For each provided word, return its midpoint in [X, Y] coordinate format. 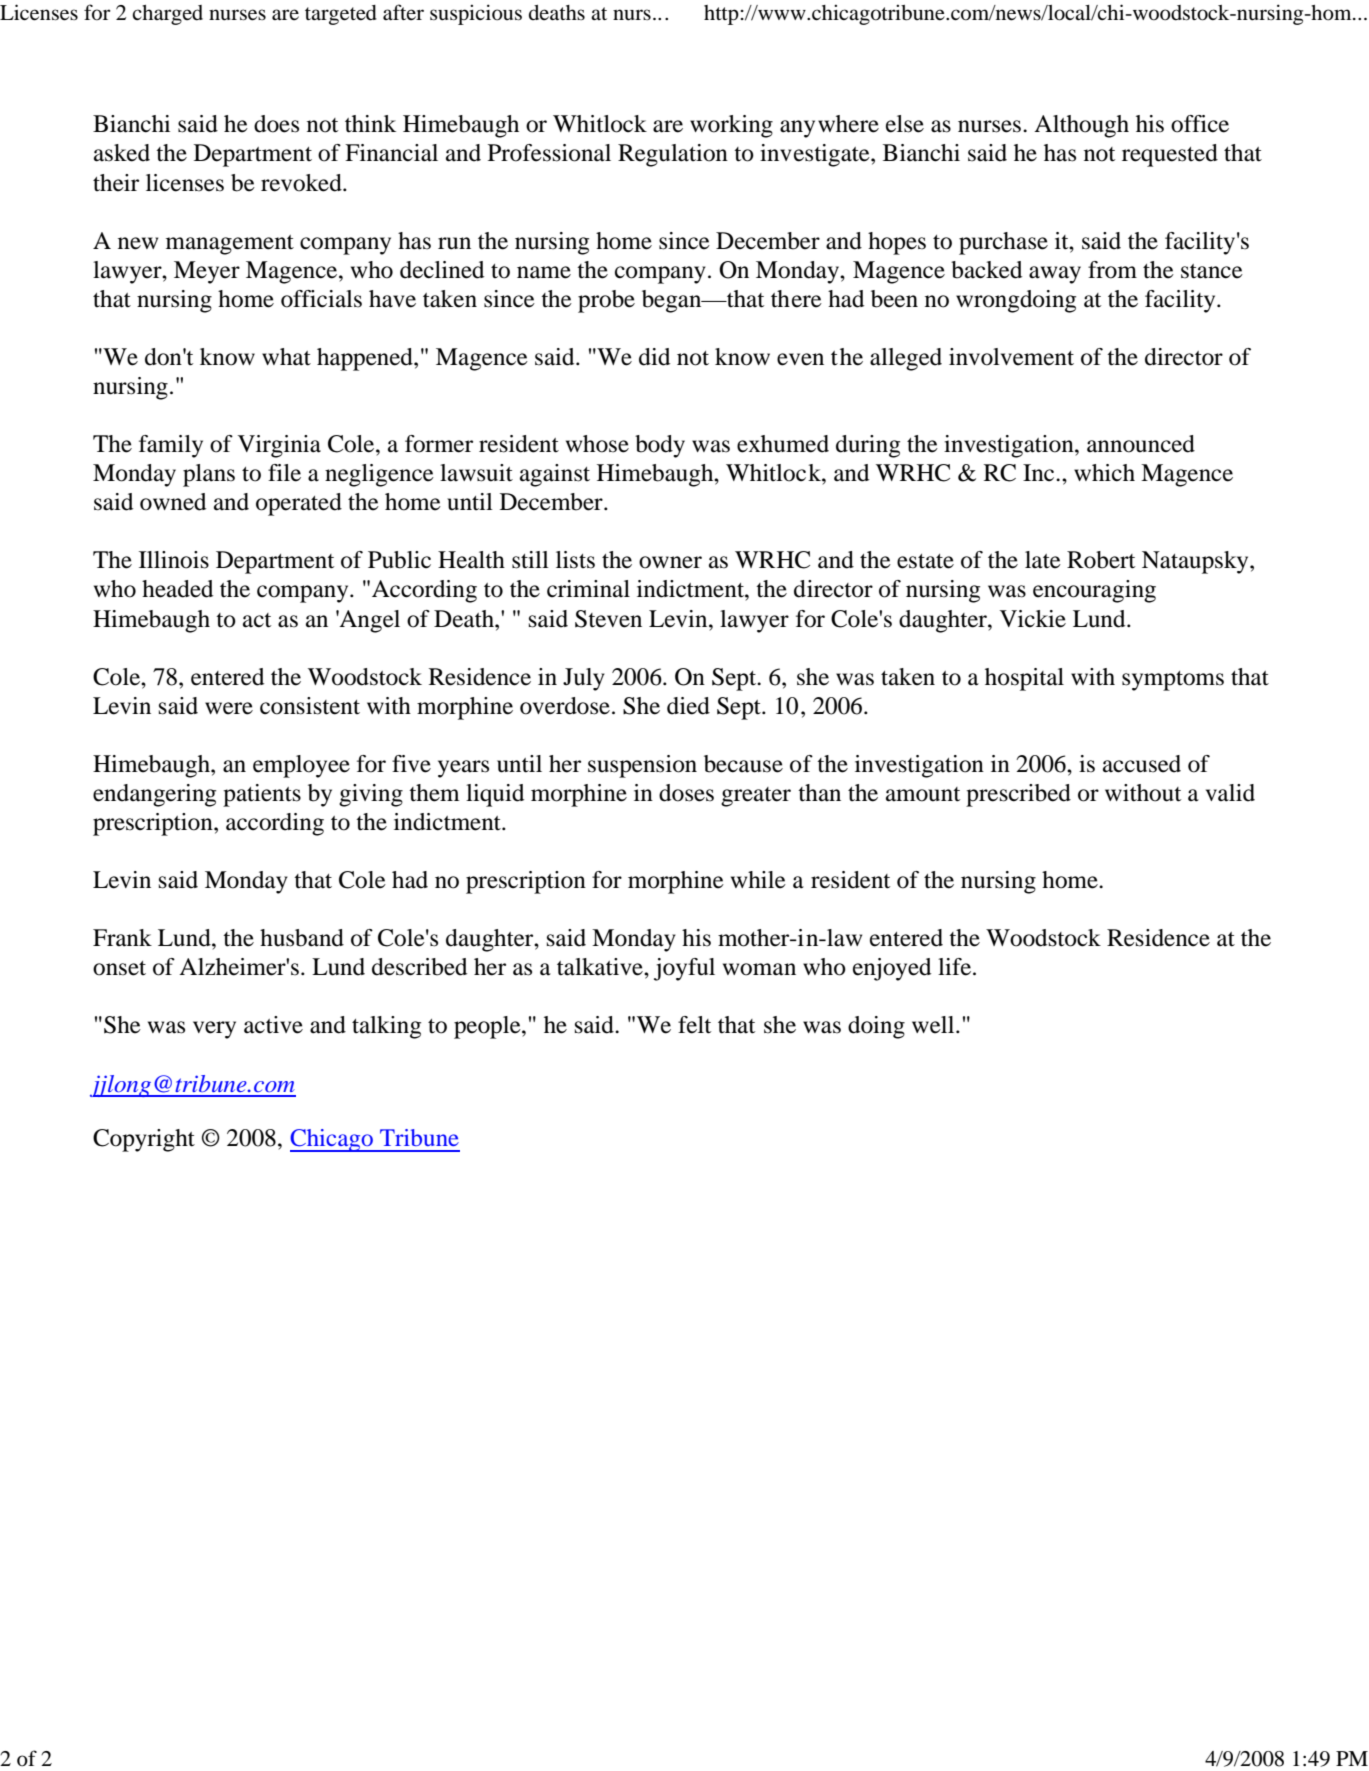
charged [167, 15]
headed [177, 589]
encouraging [1094, 591]
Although [1081, 126]
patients [262, 795]
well [934, 1025]
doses [686, 793]
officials [321, 299]
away [1055, 275]
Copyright [144, 1140]
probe [606, 301]
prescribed [1018, 795]
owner [670, 562]
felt [694, 1025]
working [731, 126]
